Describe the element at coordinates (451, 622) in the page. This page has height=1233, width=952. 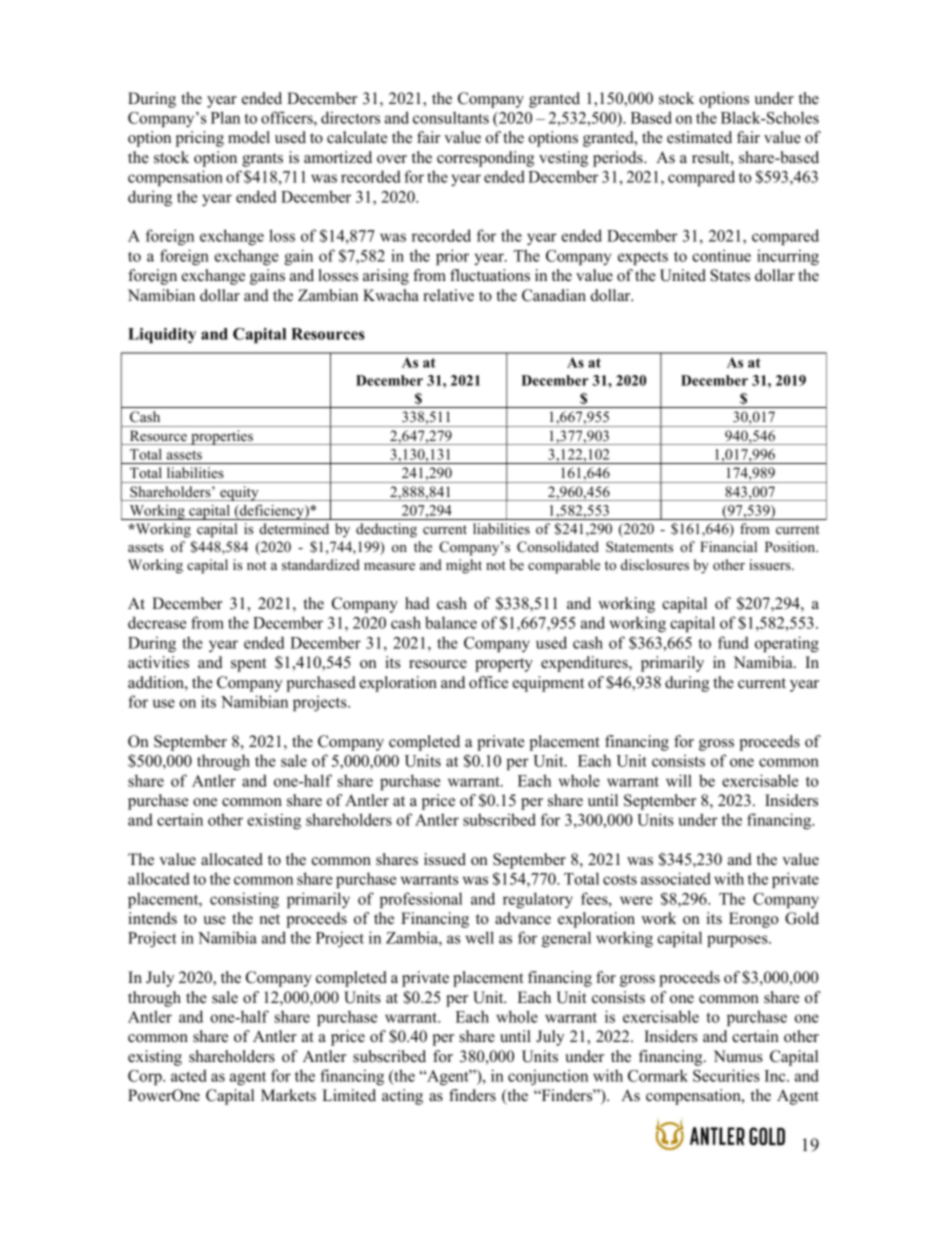
I see `balance` at that location.
